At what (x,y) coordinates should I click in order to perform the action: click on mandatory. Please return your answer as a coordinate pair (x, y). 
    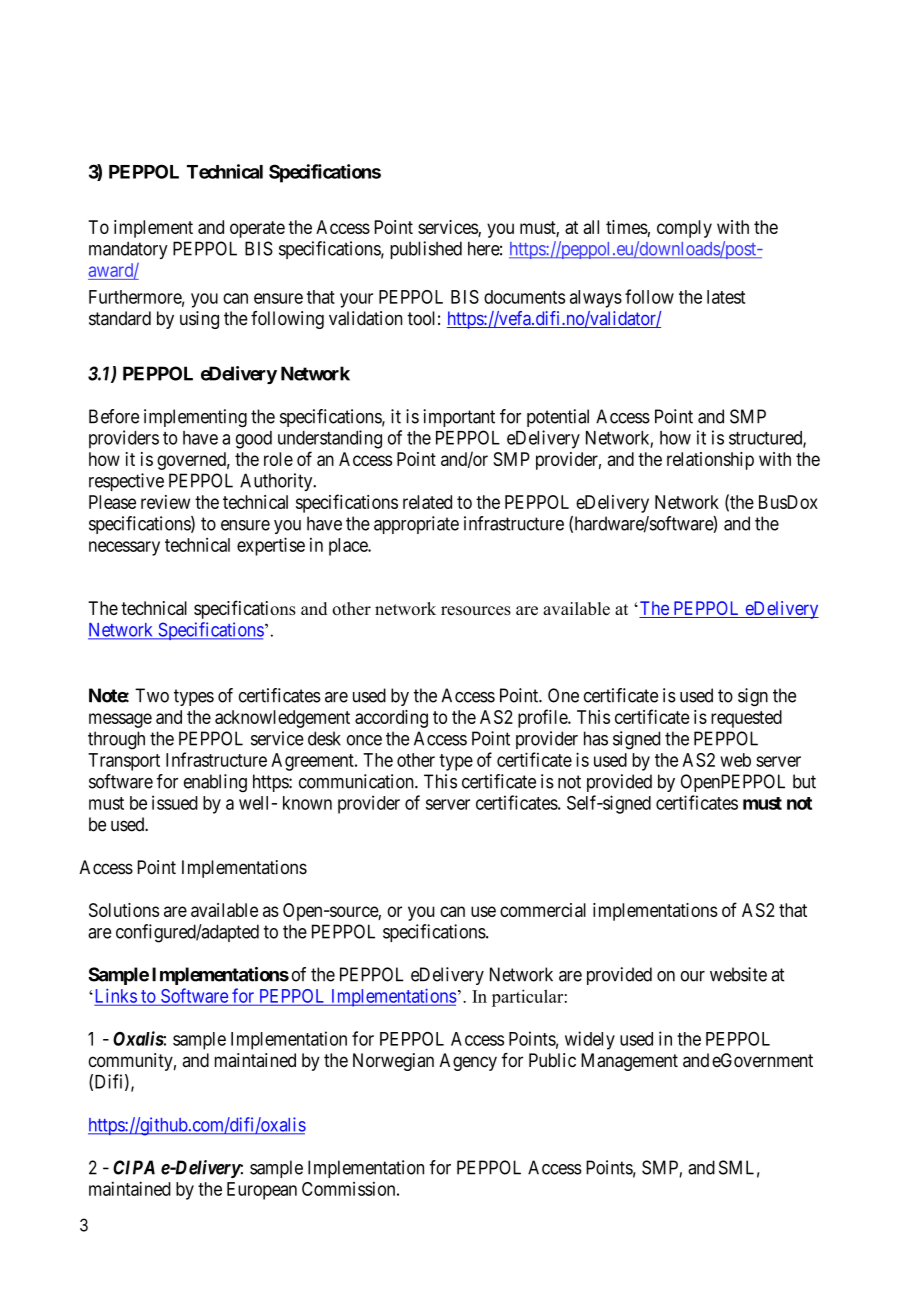
    Looking at the image, I should click on (128, 250).
